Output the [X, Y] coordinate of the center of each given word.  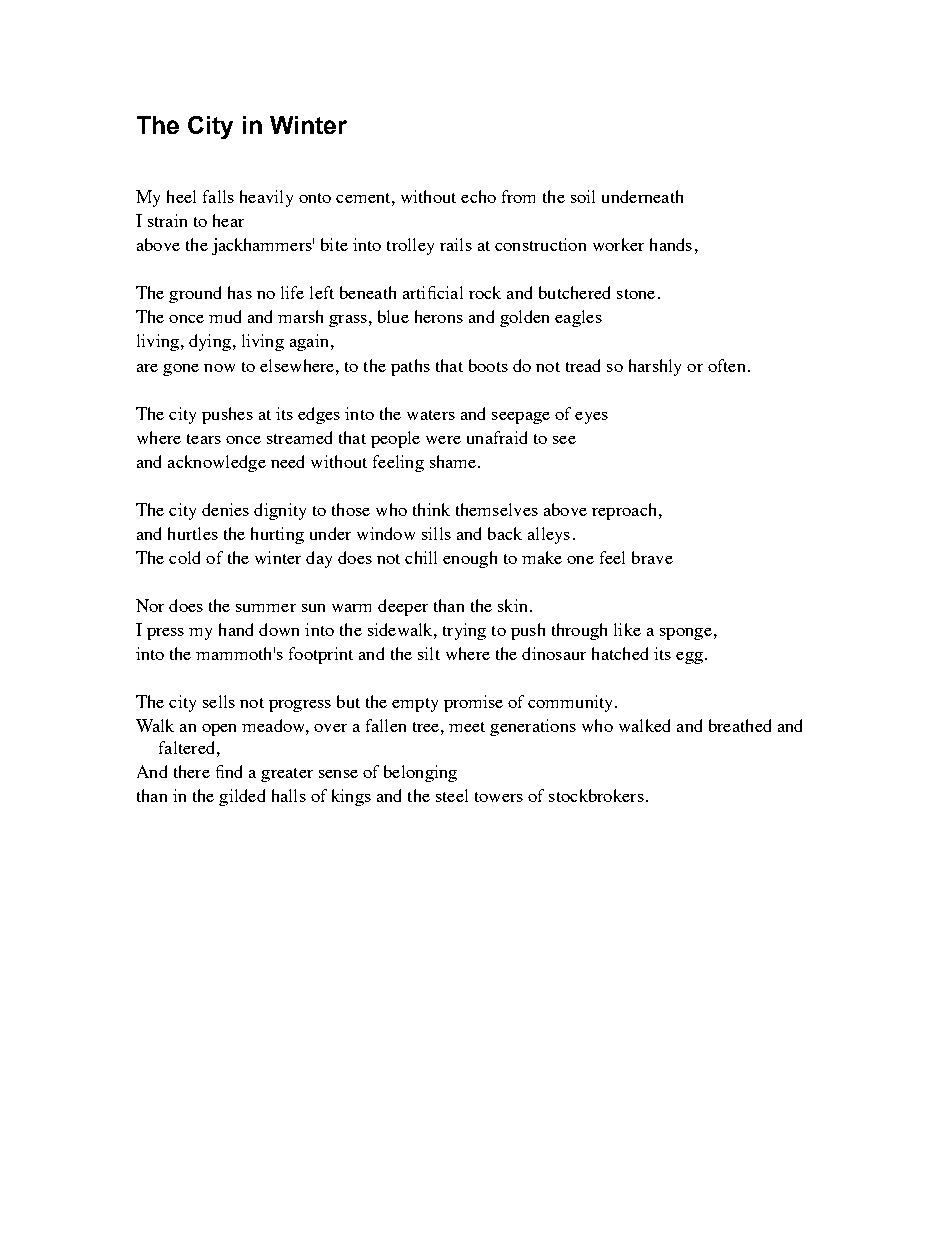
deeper [403, 607]
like [627, 629]
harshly [655, 367]
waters [431, 415]
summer [266, 608]
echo [478, 196]
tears [204, 439]
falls [218, 196]
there [192, 771]
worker [618, 244]
